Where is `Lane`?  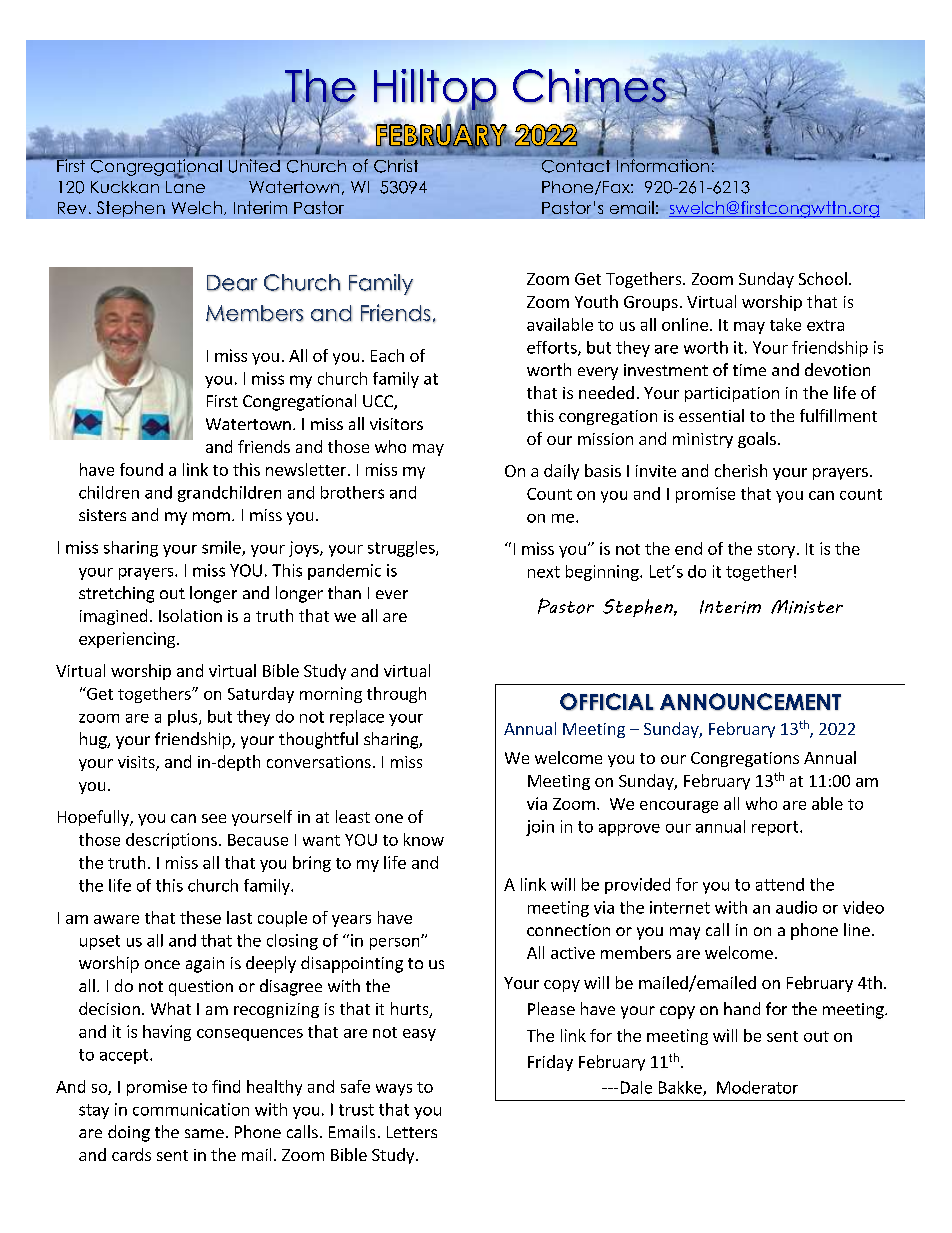 Lane is located at coordinates (185, 185).
